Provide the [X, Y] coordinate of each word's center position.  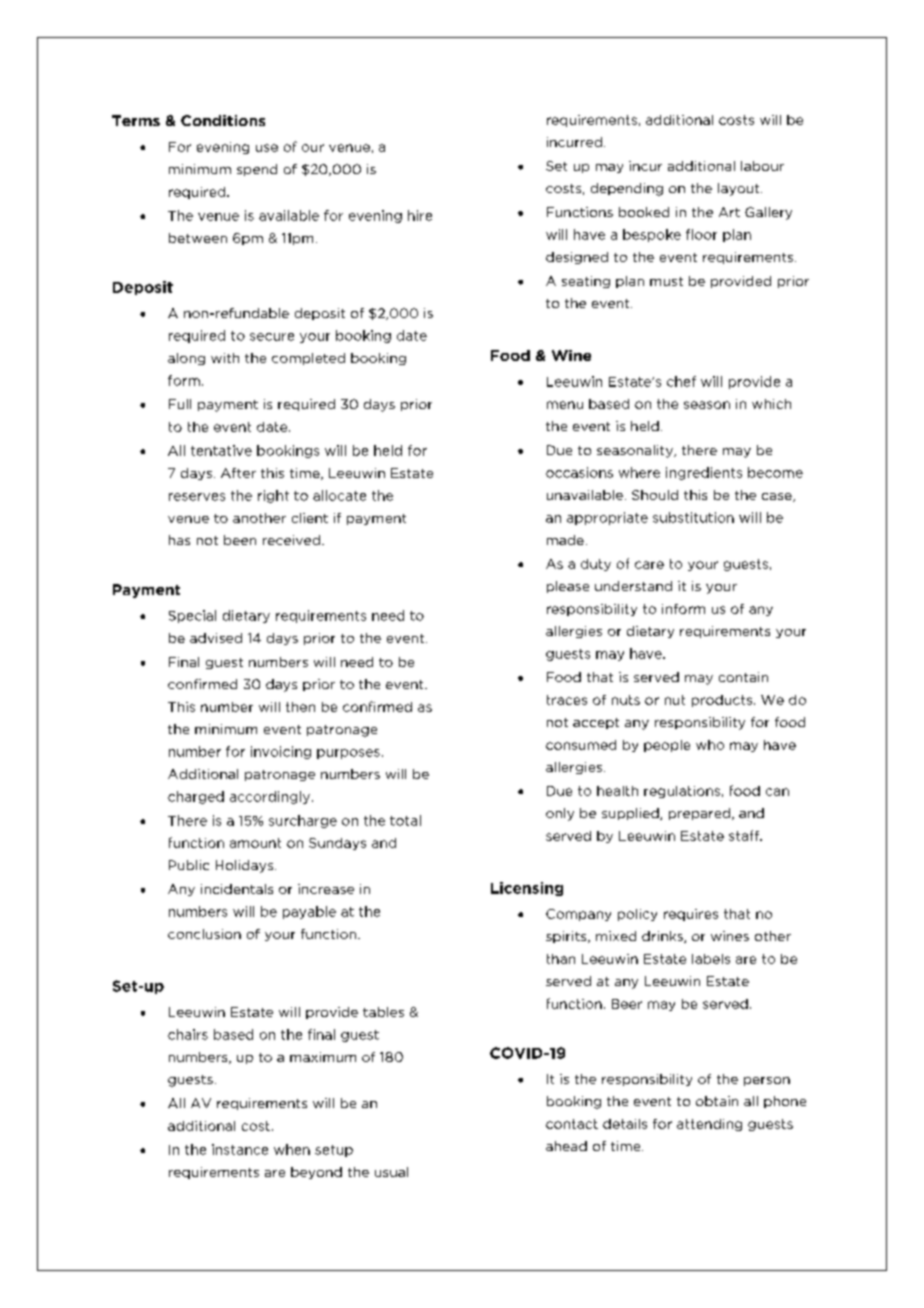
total [405, 820]
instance [240, 1149]
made [565, 540]
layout [740, 189]
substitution [693, 517]
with [225, 358]
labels [711, 959]
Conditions [223, 120]
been [240, 540]
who [710, 745]
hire [420, 215]
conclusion [204, 934]
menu [565, 405]
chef [681, 381]
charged [196, 797]
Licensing [527, 889]
